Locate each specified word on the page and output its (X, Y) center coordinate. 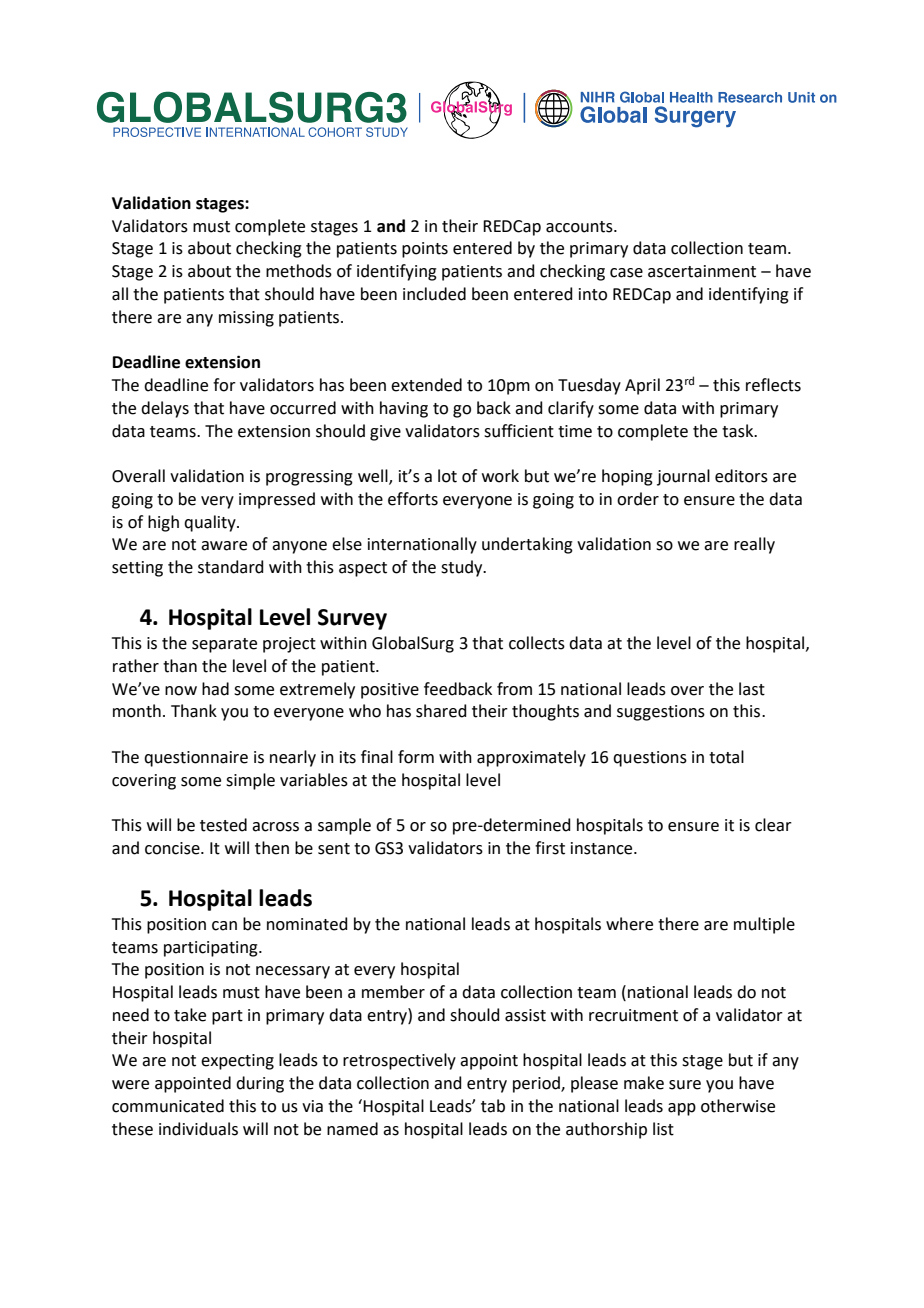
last (752, 689)
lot (447, 476)
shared (441, 711)
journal (683, 477)
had (215, 689)
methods (299, 271)
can (224, 926)
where (629, 924)
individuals (198, 1129)
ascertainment (702, 271)
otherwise (738, 1106)
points (425, 250)
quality (211, 523)
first (550, 848)
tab (493, 1106)
